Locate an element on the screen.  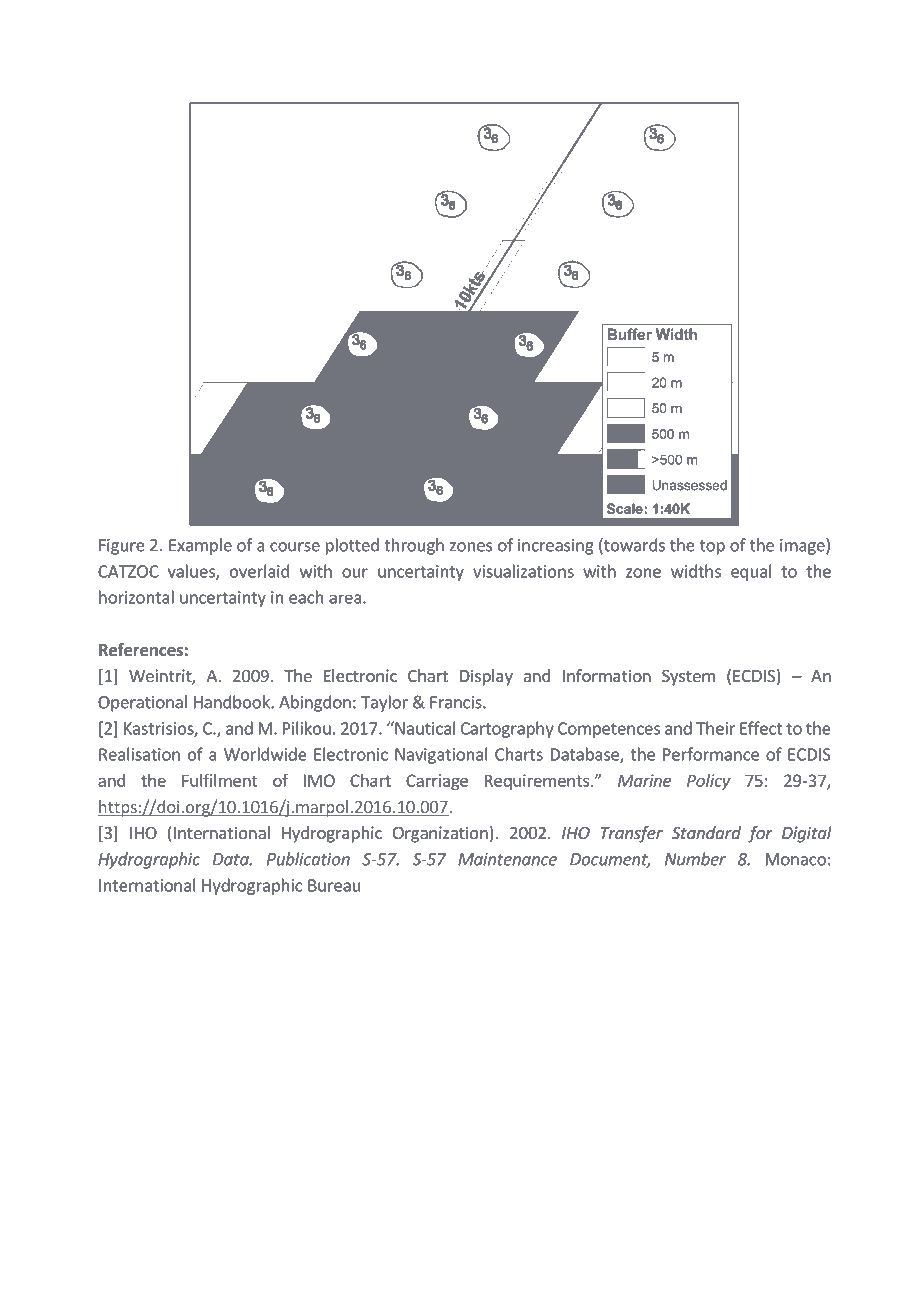
top is located at coordinates (712, 547).
